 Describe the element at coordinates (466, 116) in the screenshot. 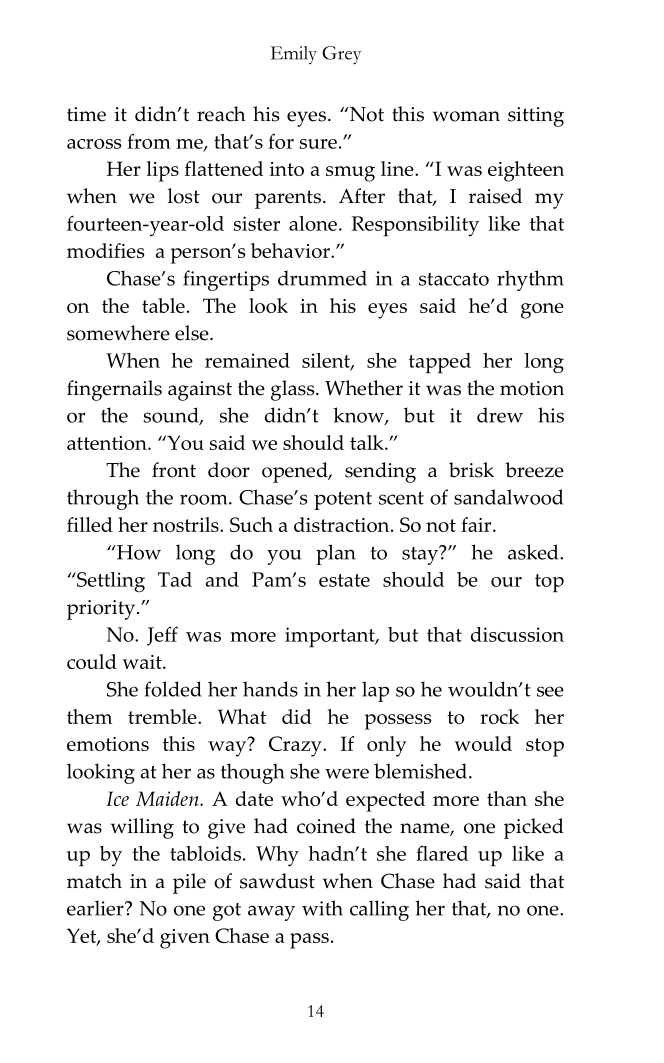

I see `woman` at that location.
